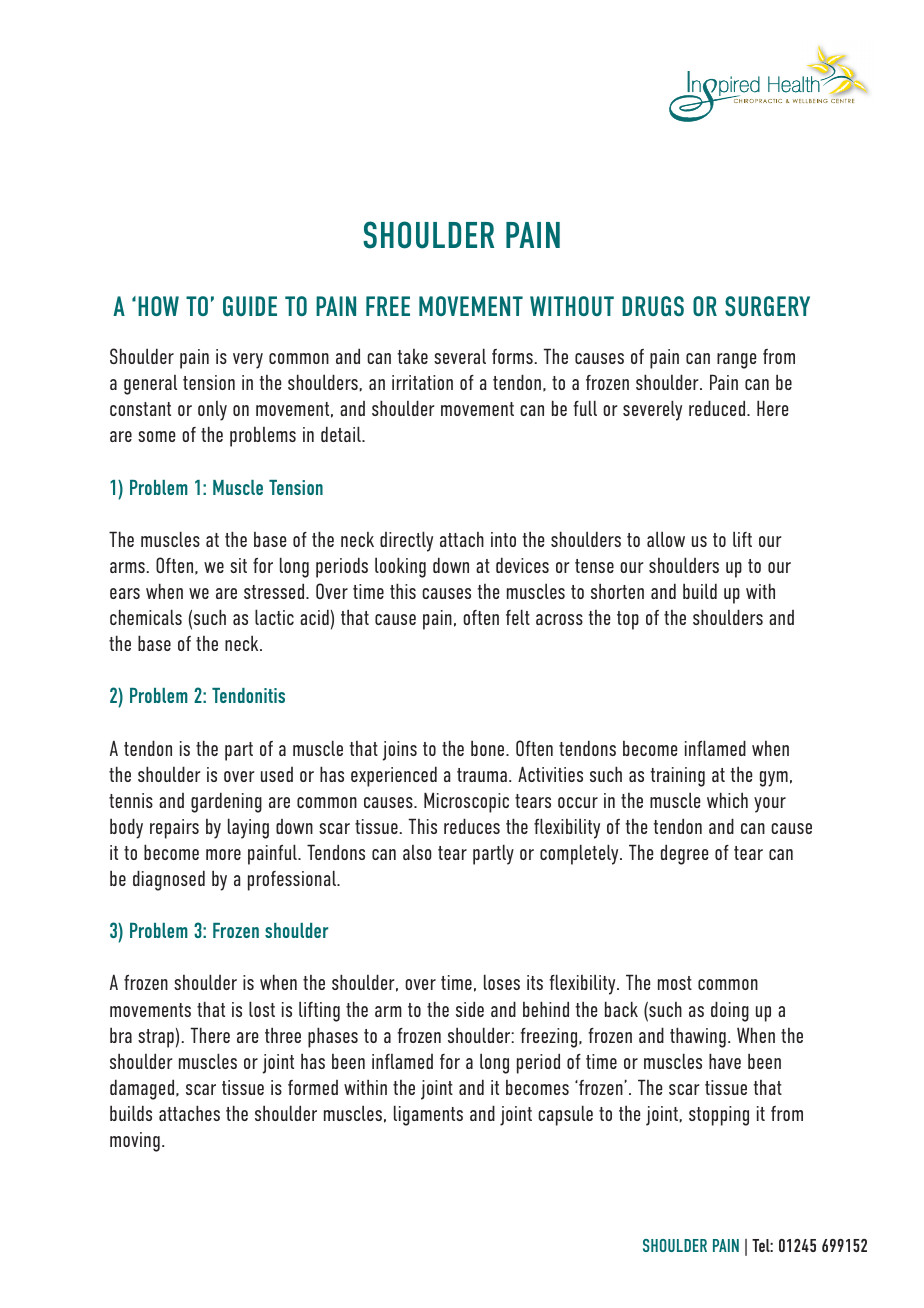 The height and width of the screenshot is (1308, 924). Describe the element at coordinates (666, 539) in the screenshot. I see `allow` at that location.
